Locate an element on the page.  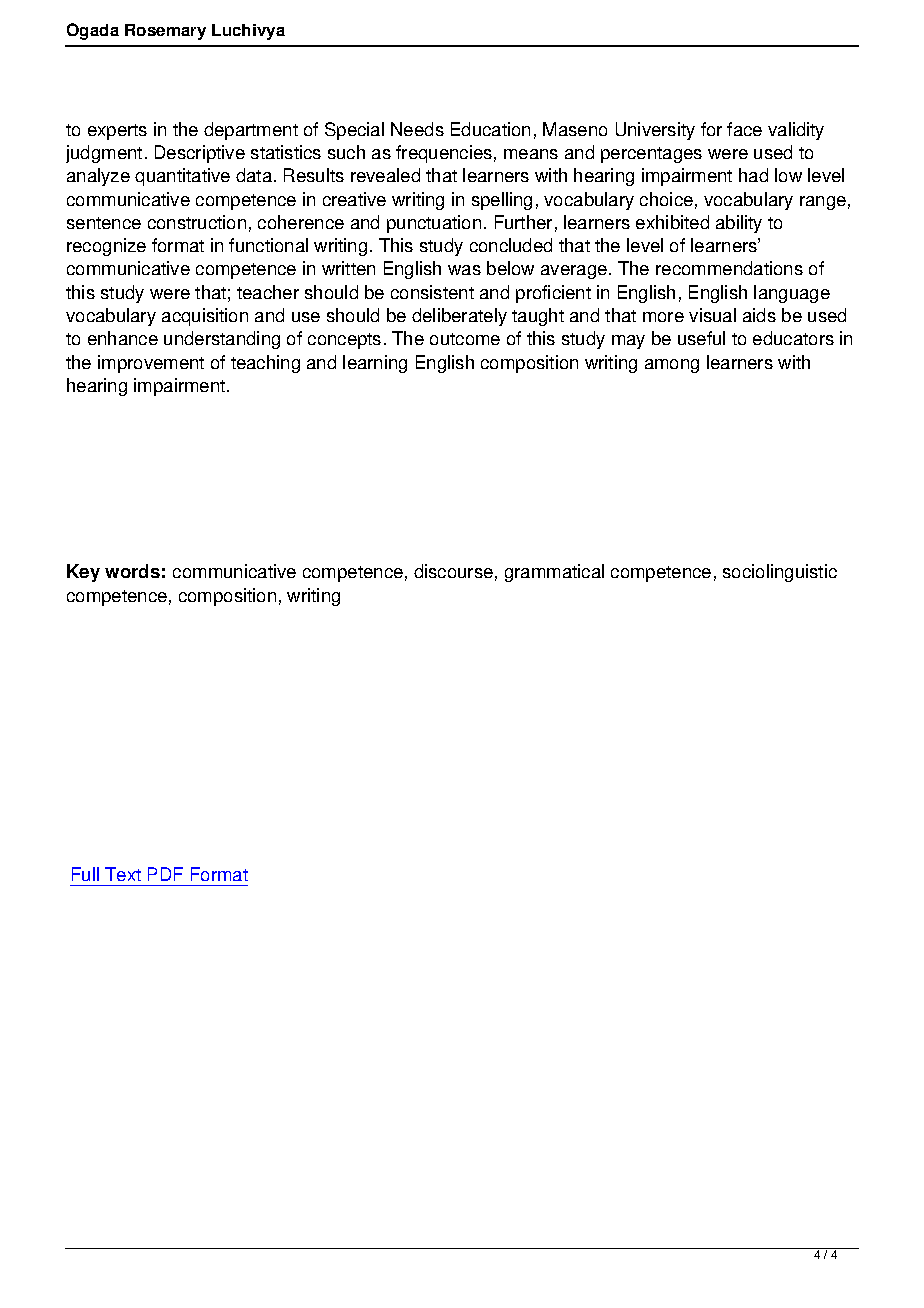
face is located at coordinates (744, 129).
